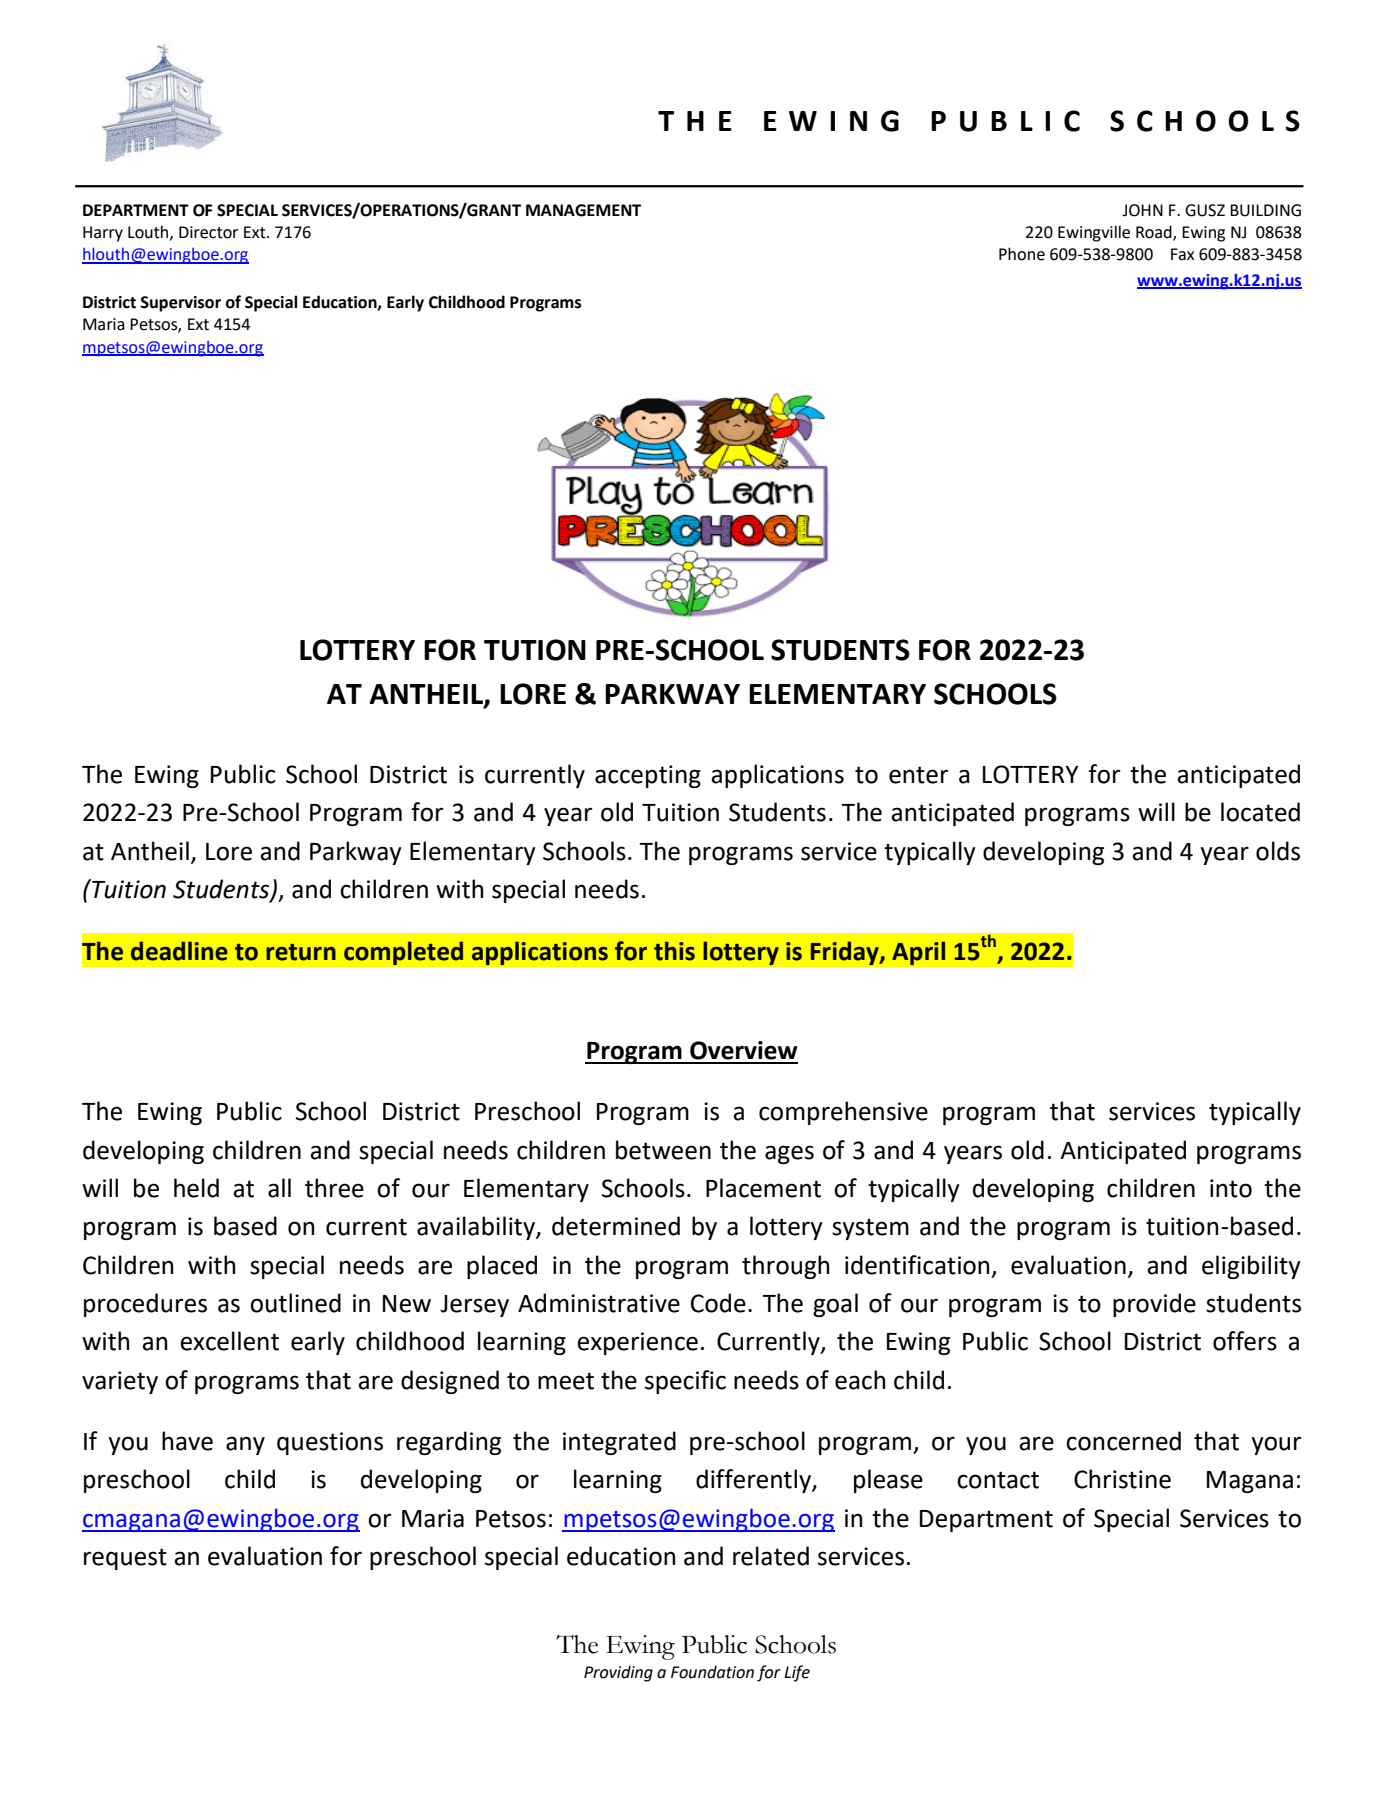 The image size is (1394, 1804). What do you see at coordinates (125, 1559) in the document?
I see `request` at bounding box center [125, 1559].
